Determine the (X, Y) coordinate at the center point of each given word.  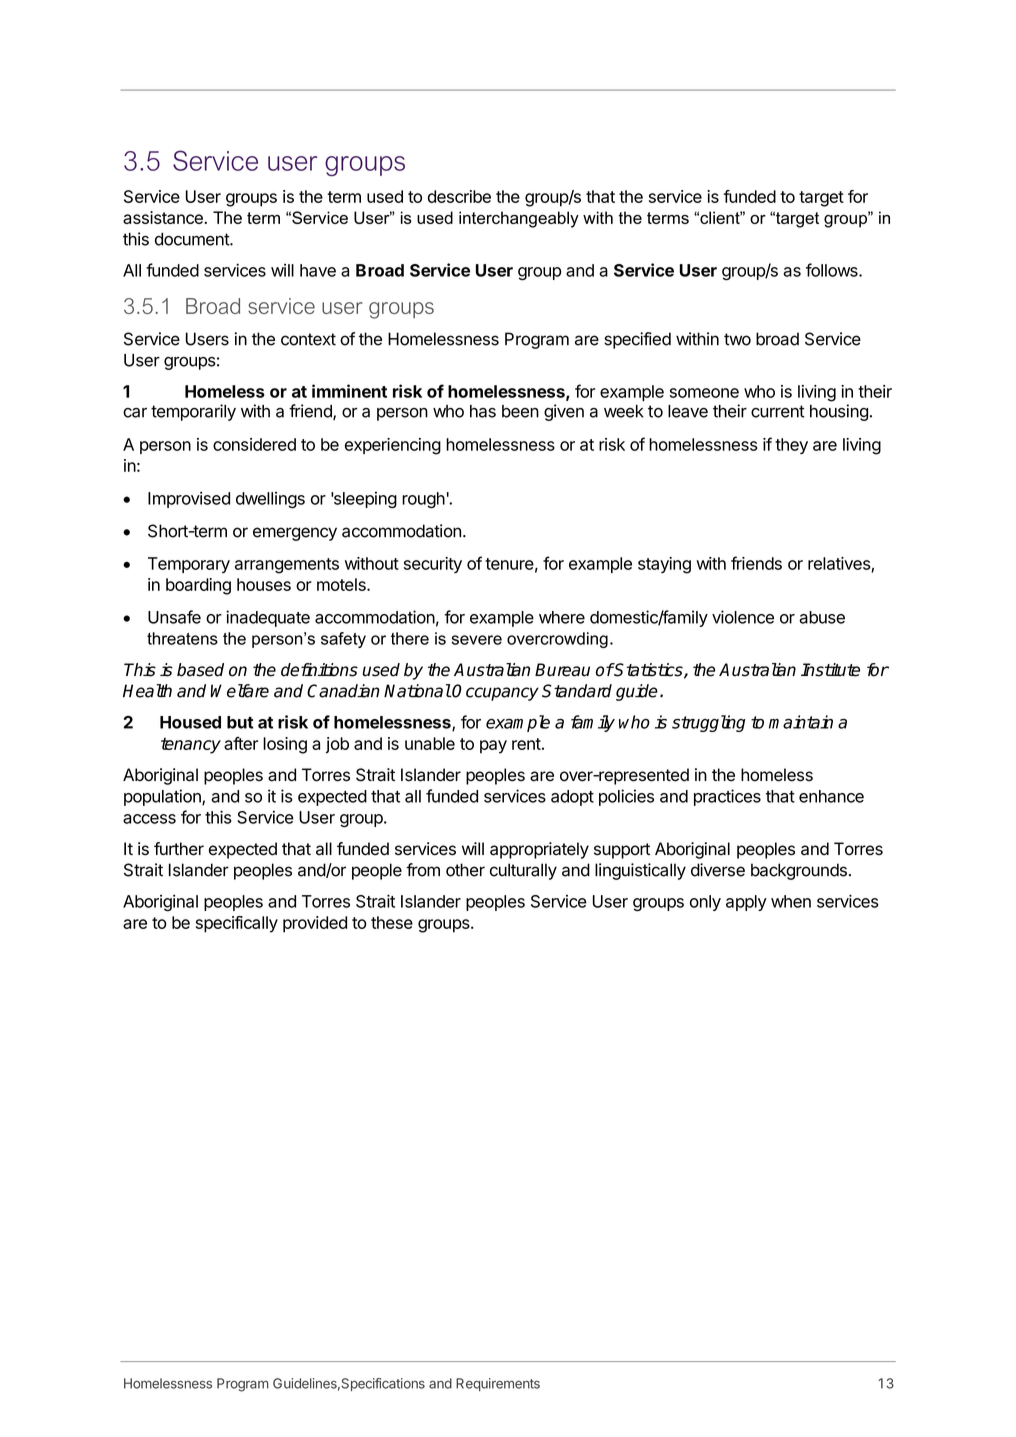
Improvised (189, 499)
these (392, 922)
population (163, 797)
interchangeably (519, 219)
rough (423, 500)
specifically (237, 924)
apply (746, 903)
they (791, 446)
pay (493, 747)
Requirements (498, 1384)
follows (833, 270)
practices (727, 797)
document (193, 239)
